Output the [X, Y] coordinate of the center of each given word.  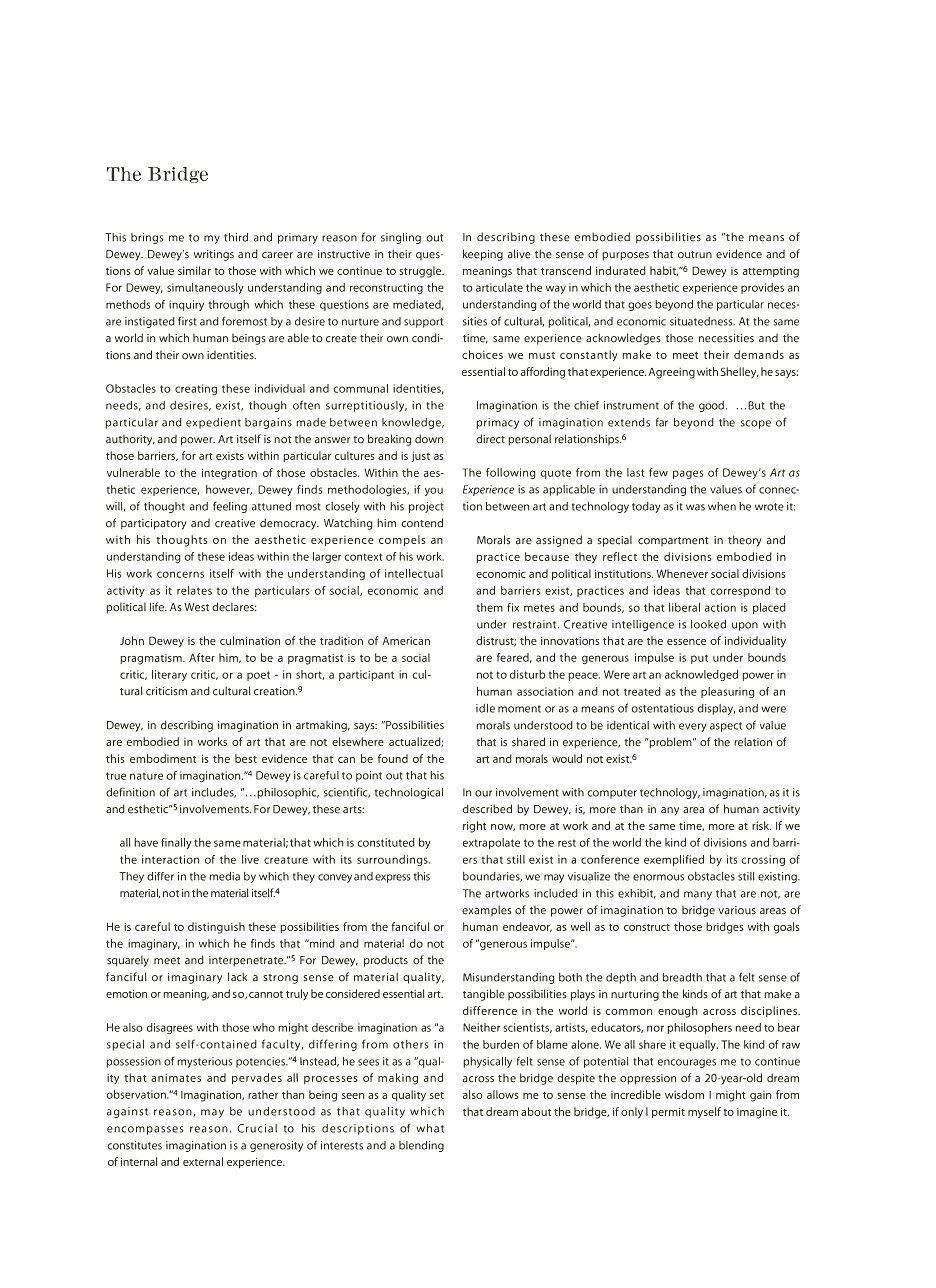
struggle [421, 272]
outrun [695, 255]
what [430, 1128]
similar [194, 270]
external [203, 1161]
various [737, 910]
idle [485, 708]
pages [688, 474]
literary [169, 675]
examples [487, 910]
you [434, 491]
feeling [230, 507]
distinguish [216, 928]
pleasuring [728, 692]
